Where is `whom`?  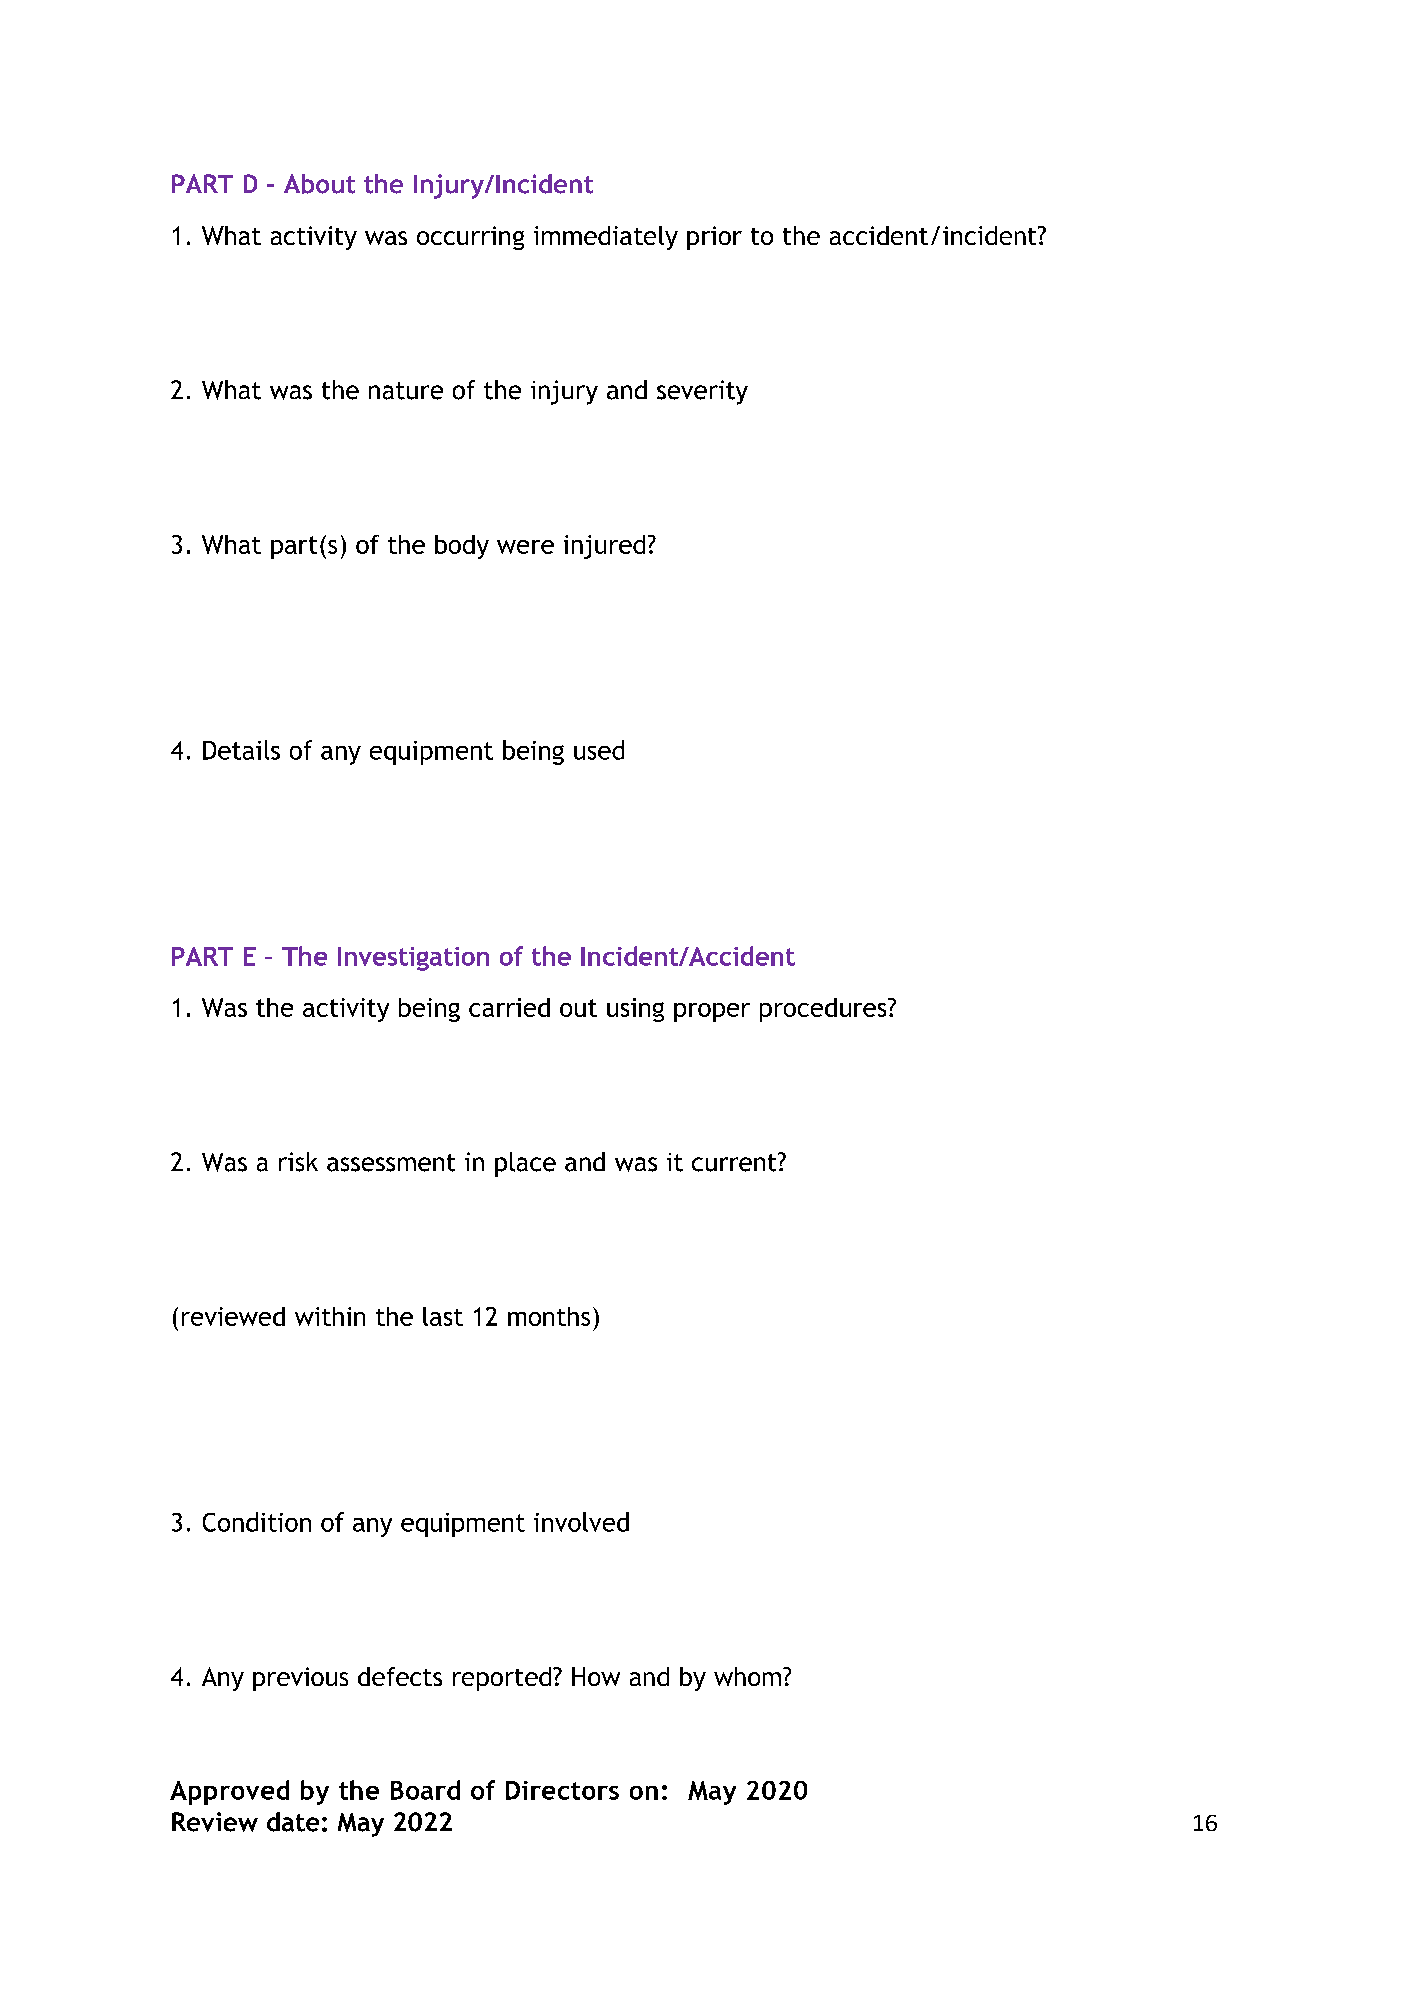 whom is located at coordinates (747, 1676).
